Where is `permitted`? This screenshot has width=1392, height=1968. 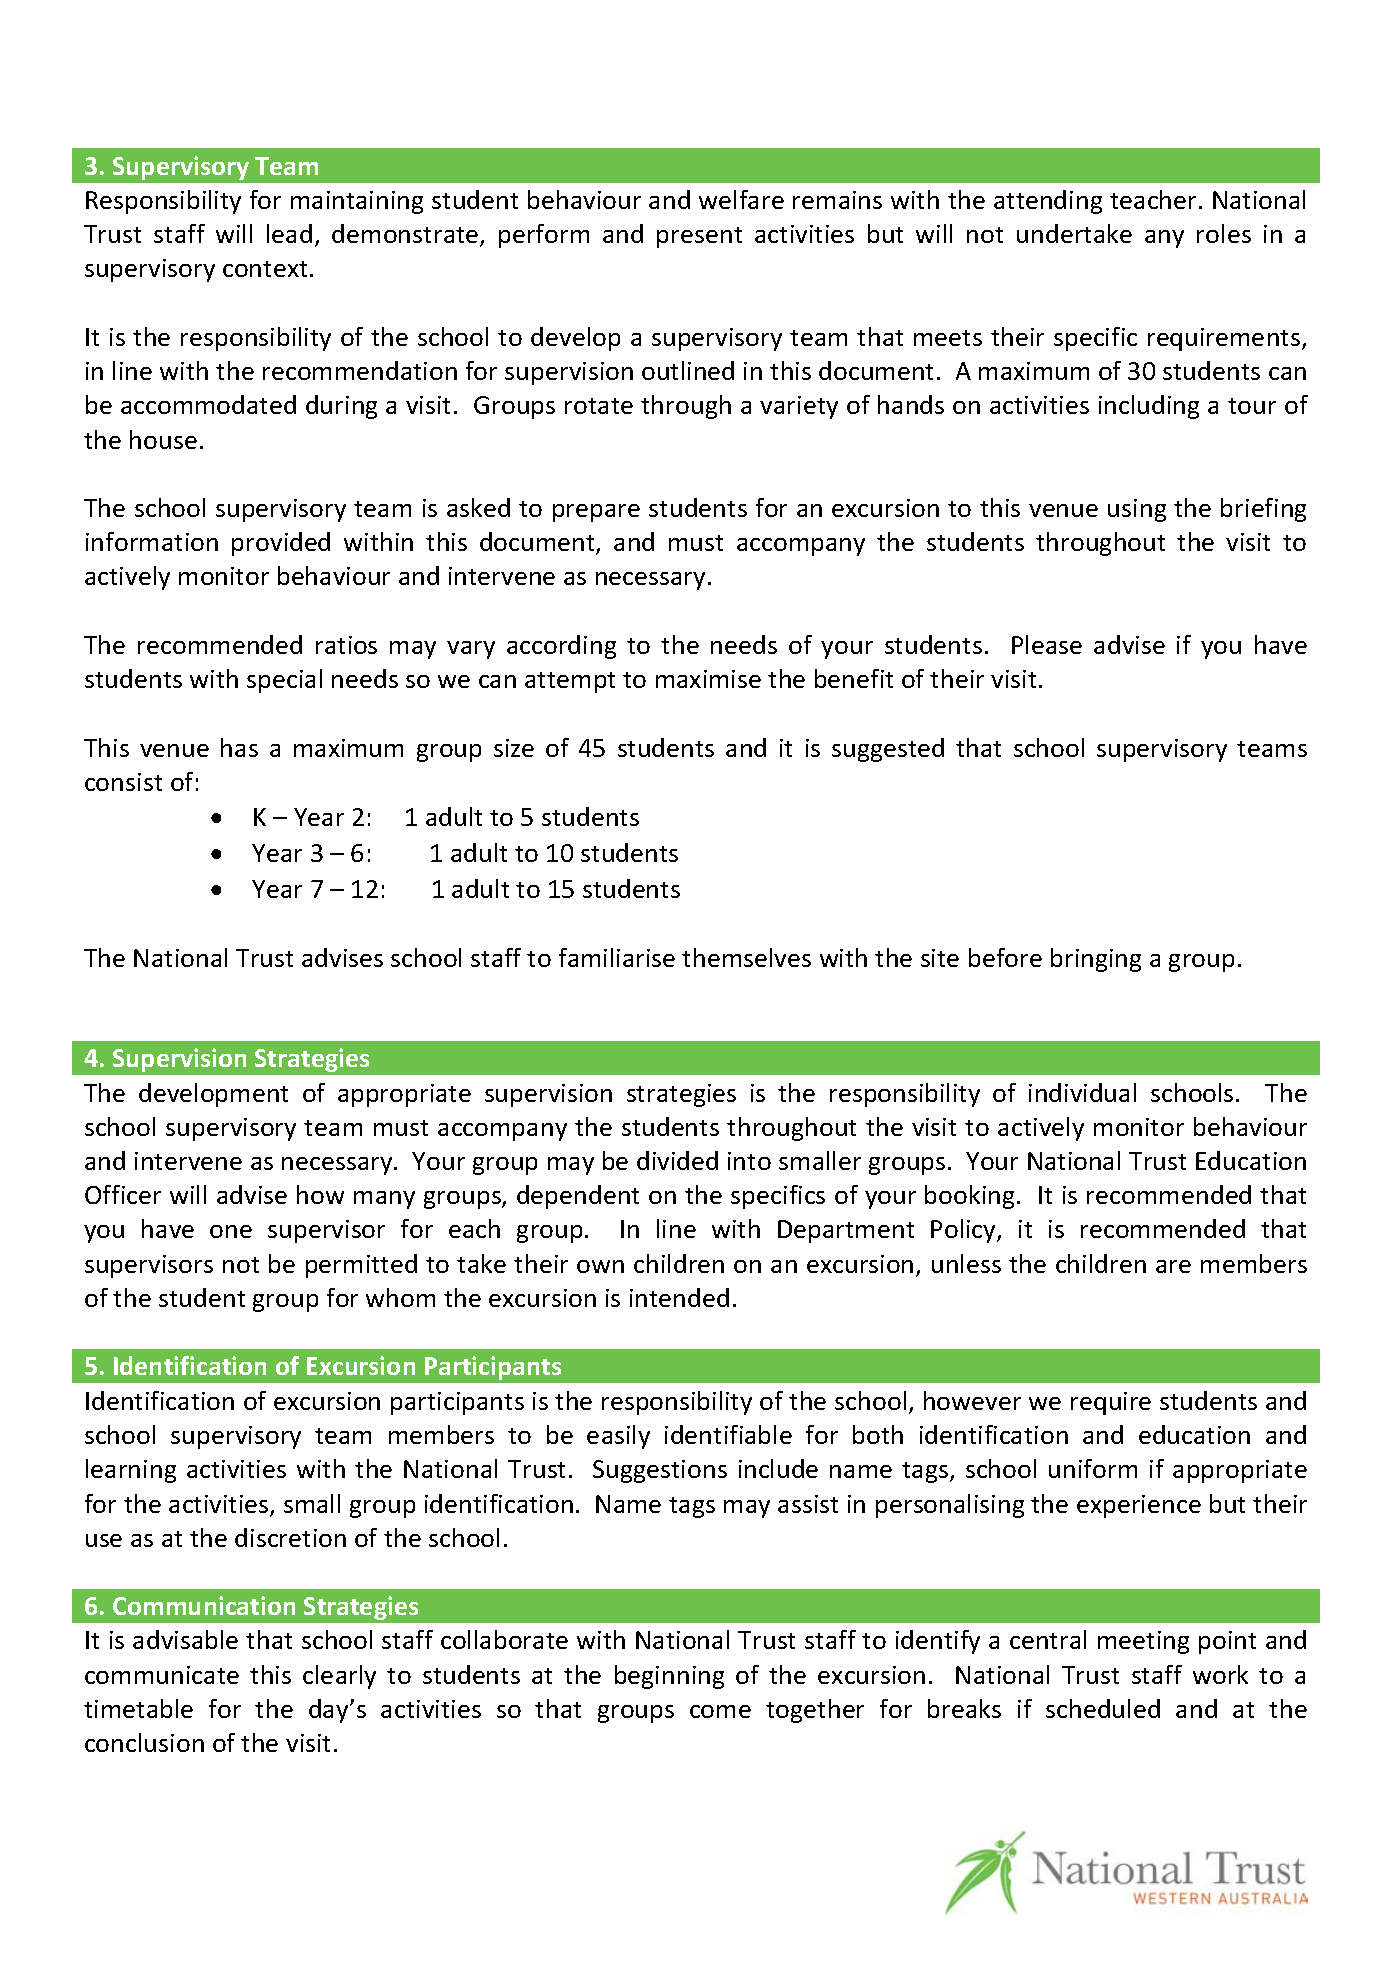 permitted is located at coordinates (361, 1266).
